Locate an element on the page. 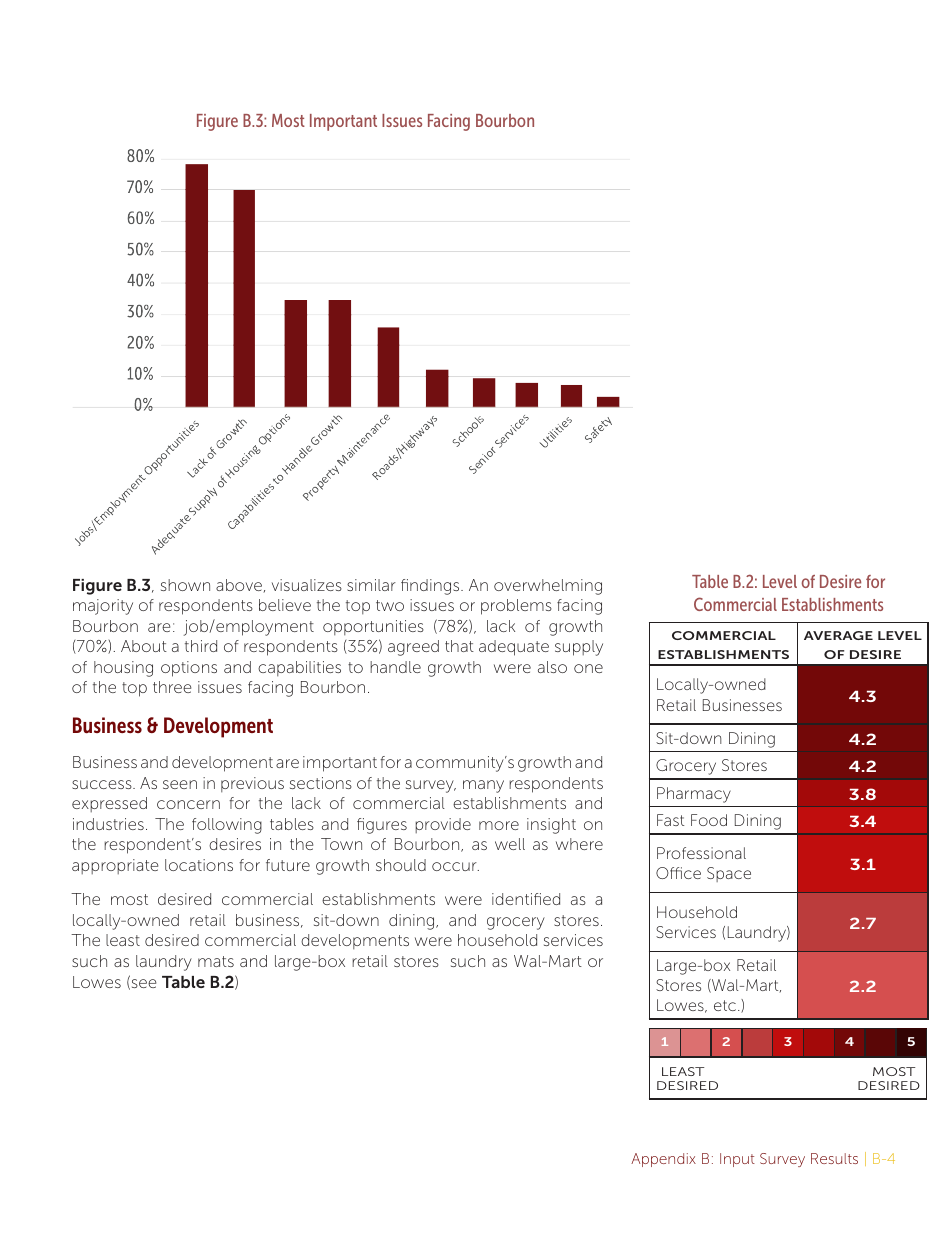 Image resolution: width=952 pixels, height=1233 pixels. locations is located at coordinates (199, 865).
